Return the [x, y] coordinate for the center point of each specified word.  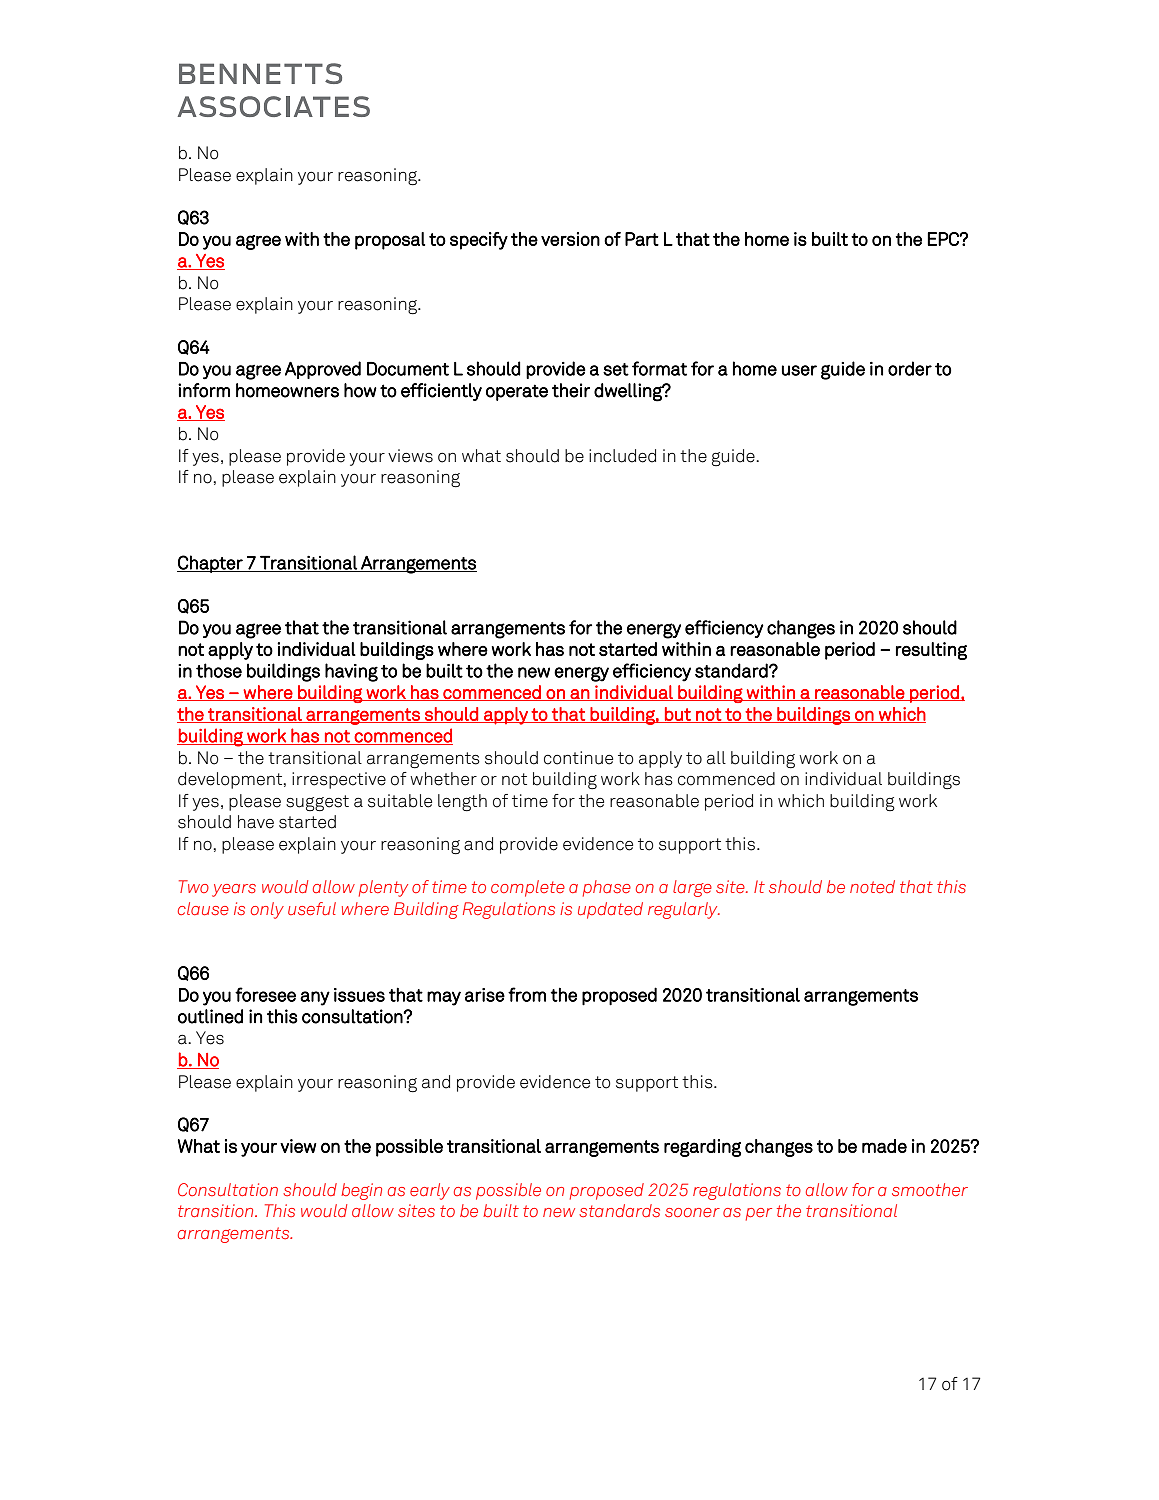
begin [361, 1191]
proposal [390, 241]
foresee [265, 994]
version [570, 239]
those [219, 670]
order [910, 368]
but [678, 715]
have [256, 822]
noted [872, 886]
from [527, 994]
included [622, 456]
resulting [931, 651]
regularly [684, 910]
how [360, 390]
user [799, 370]
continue [578, 758]
